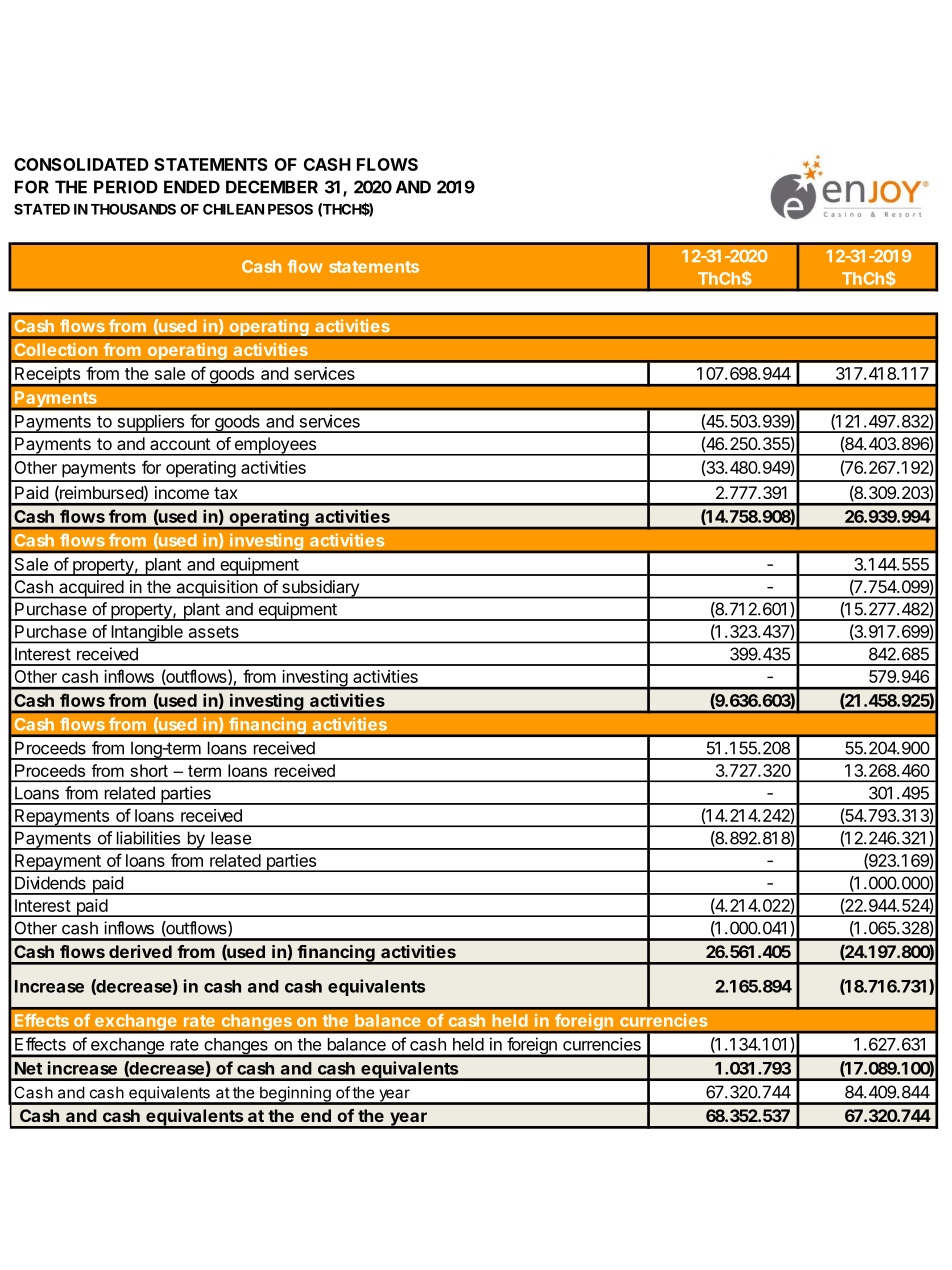 The width and height of the screenshot is (952, 1270). I want to click on income, so click(182, 492).
